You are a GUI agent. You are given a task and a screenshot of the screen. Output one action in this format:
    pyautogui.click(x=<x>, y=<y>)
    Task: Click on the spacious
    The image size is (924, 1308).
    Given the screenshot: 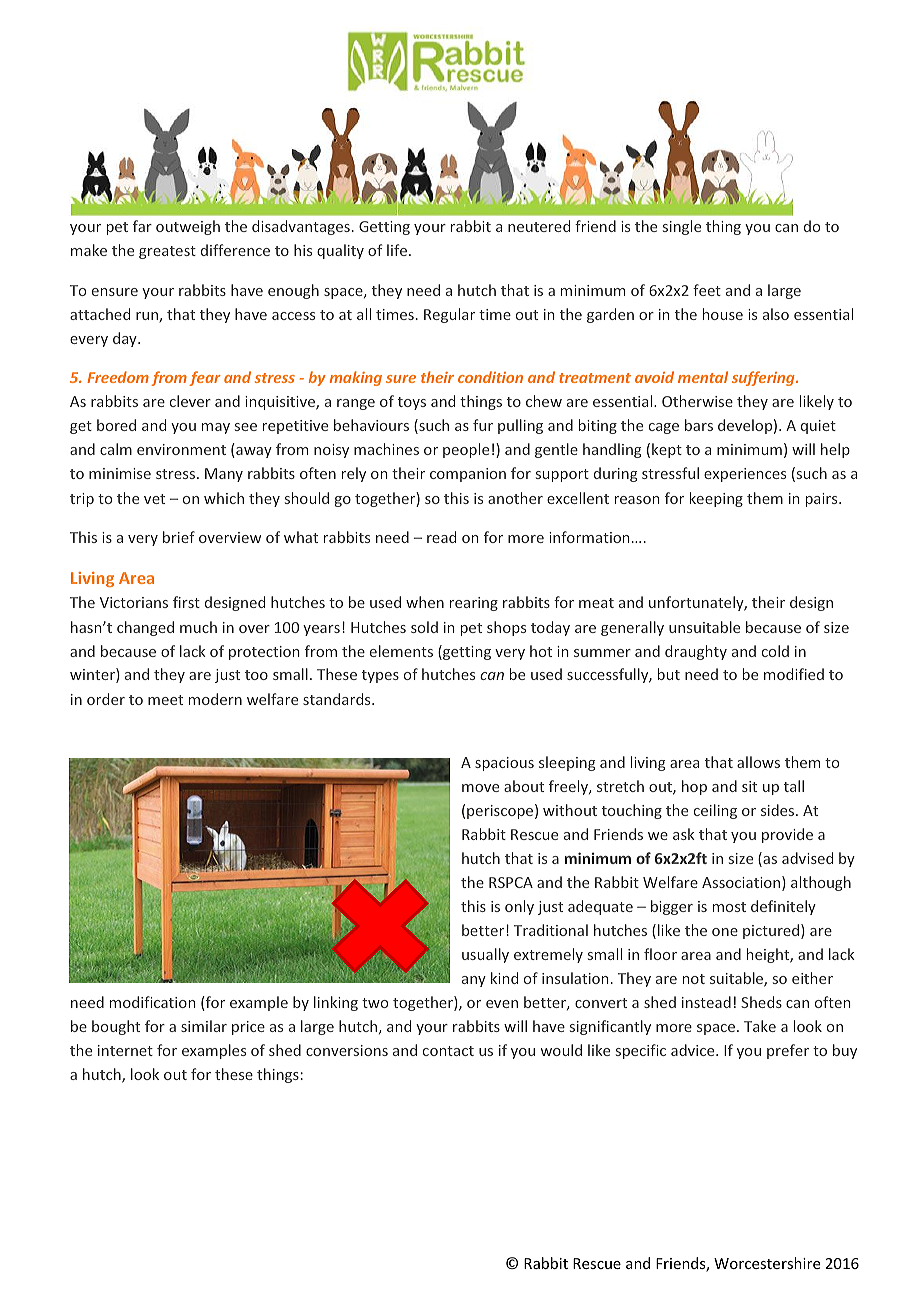 What is the action you would take?
    pyautogui.click(x=504, y=764)
